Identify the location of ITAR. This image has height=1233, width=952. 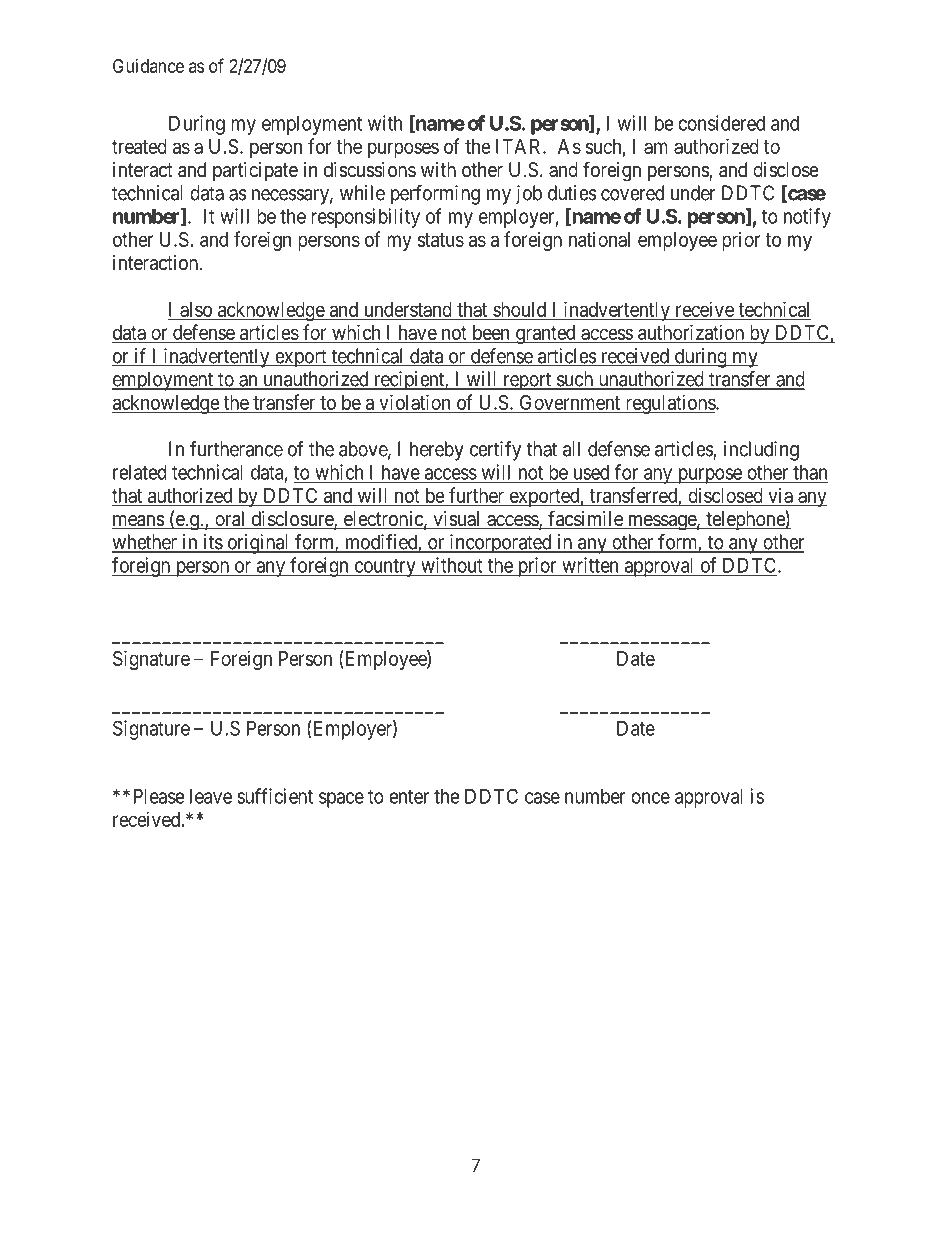
(520, 146).
